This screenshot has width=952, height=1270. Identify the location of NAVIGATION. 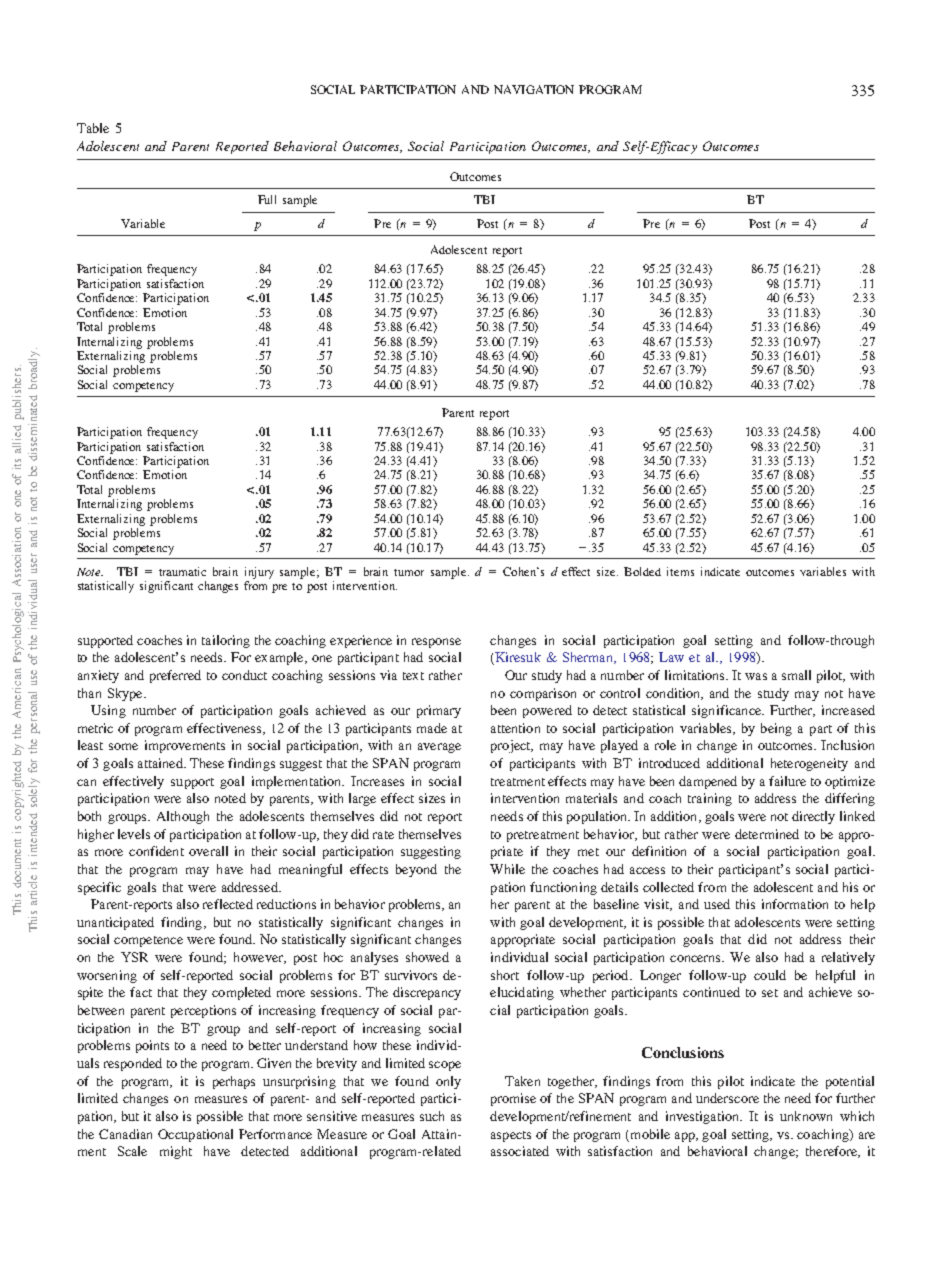
(534, 89).
